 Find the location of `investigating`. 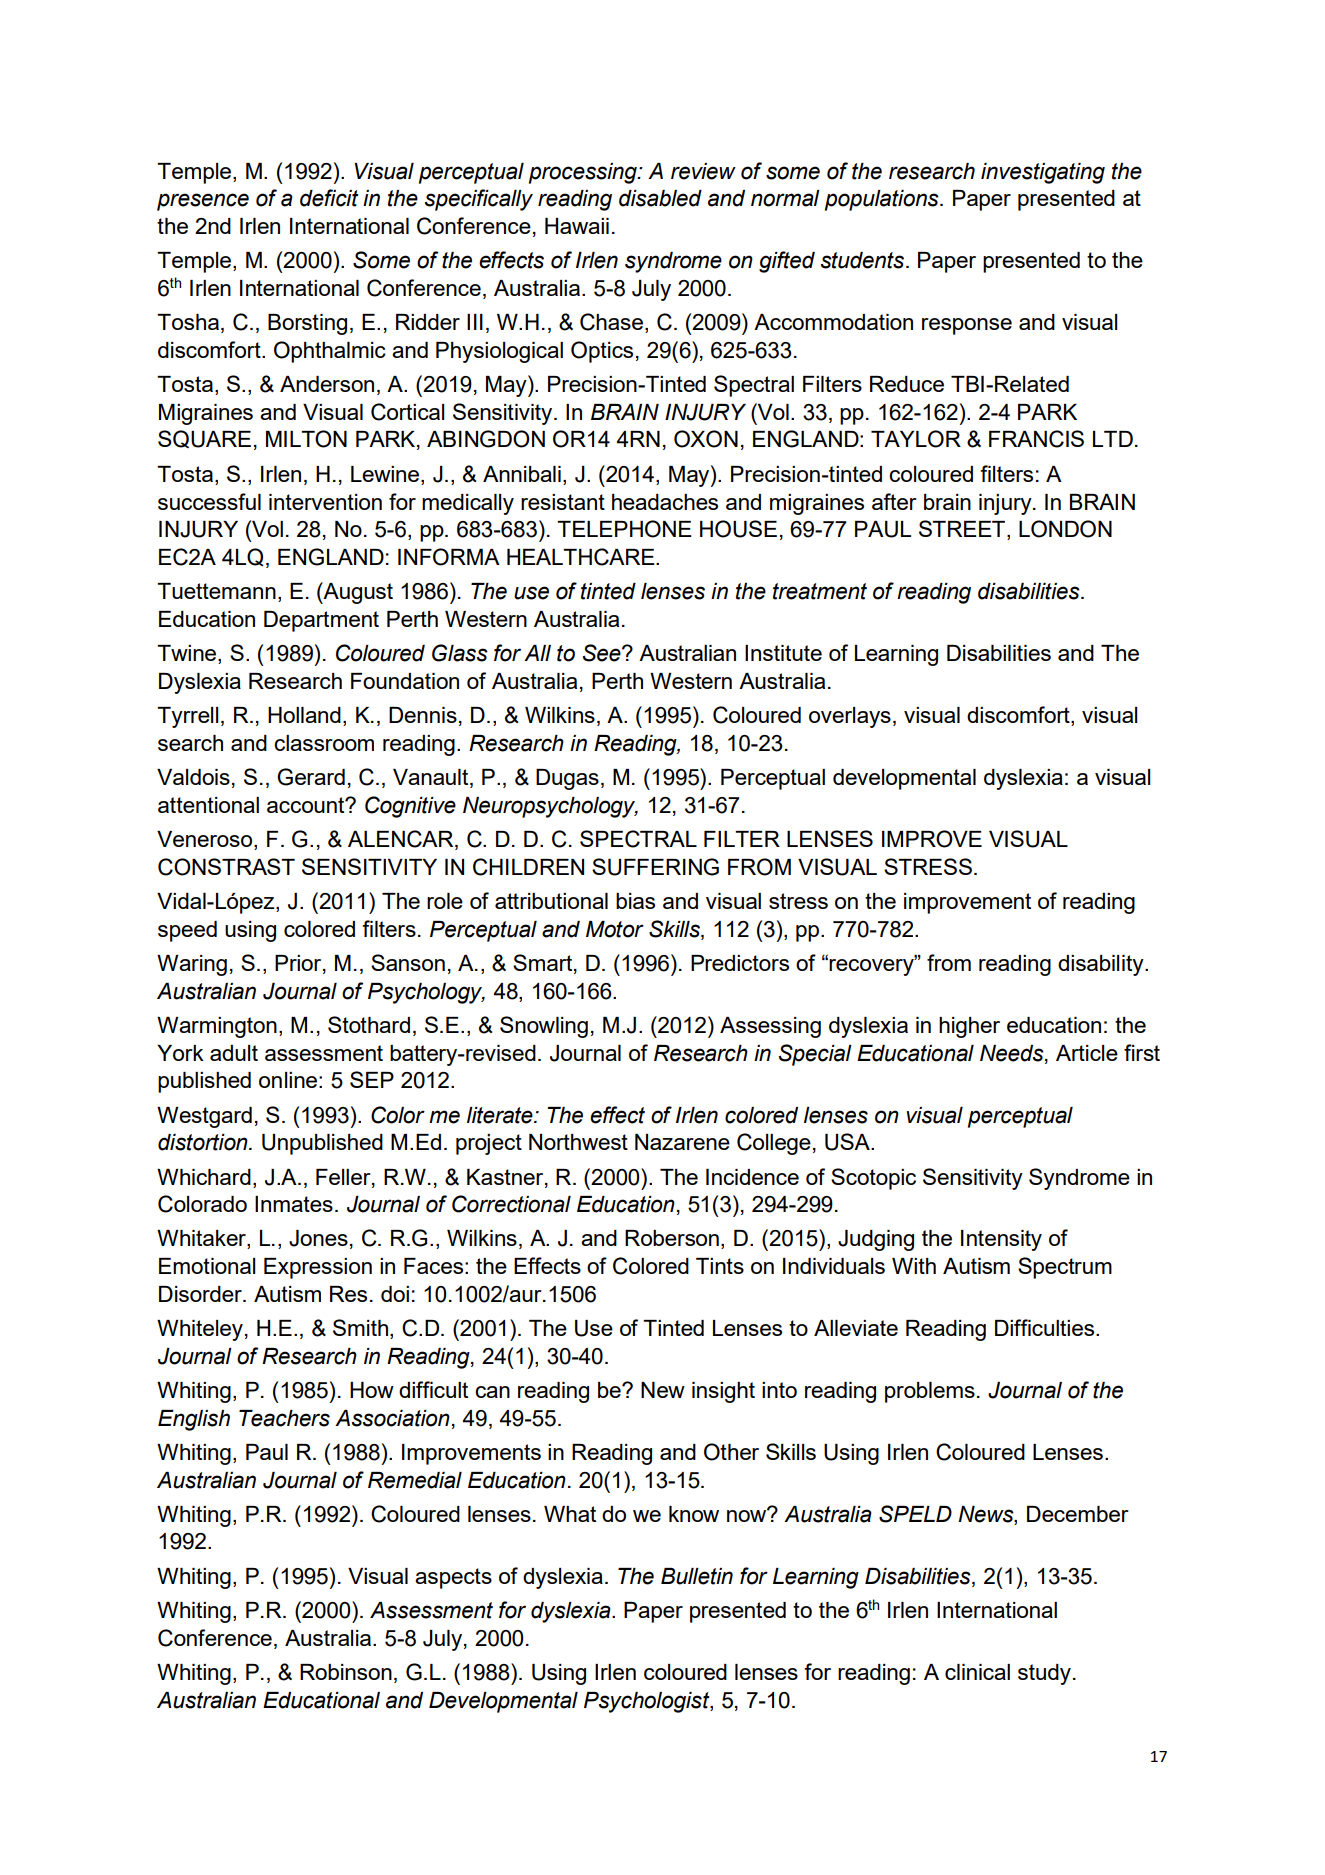

investigating is located at coordinates (1043, 173).
